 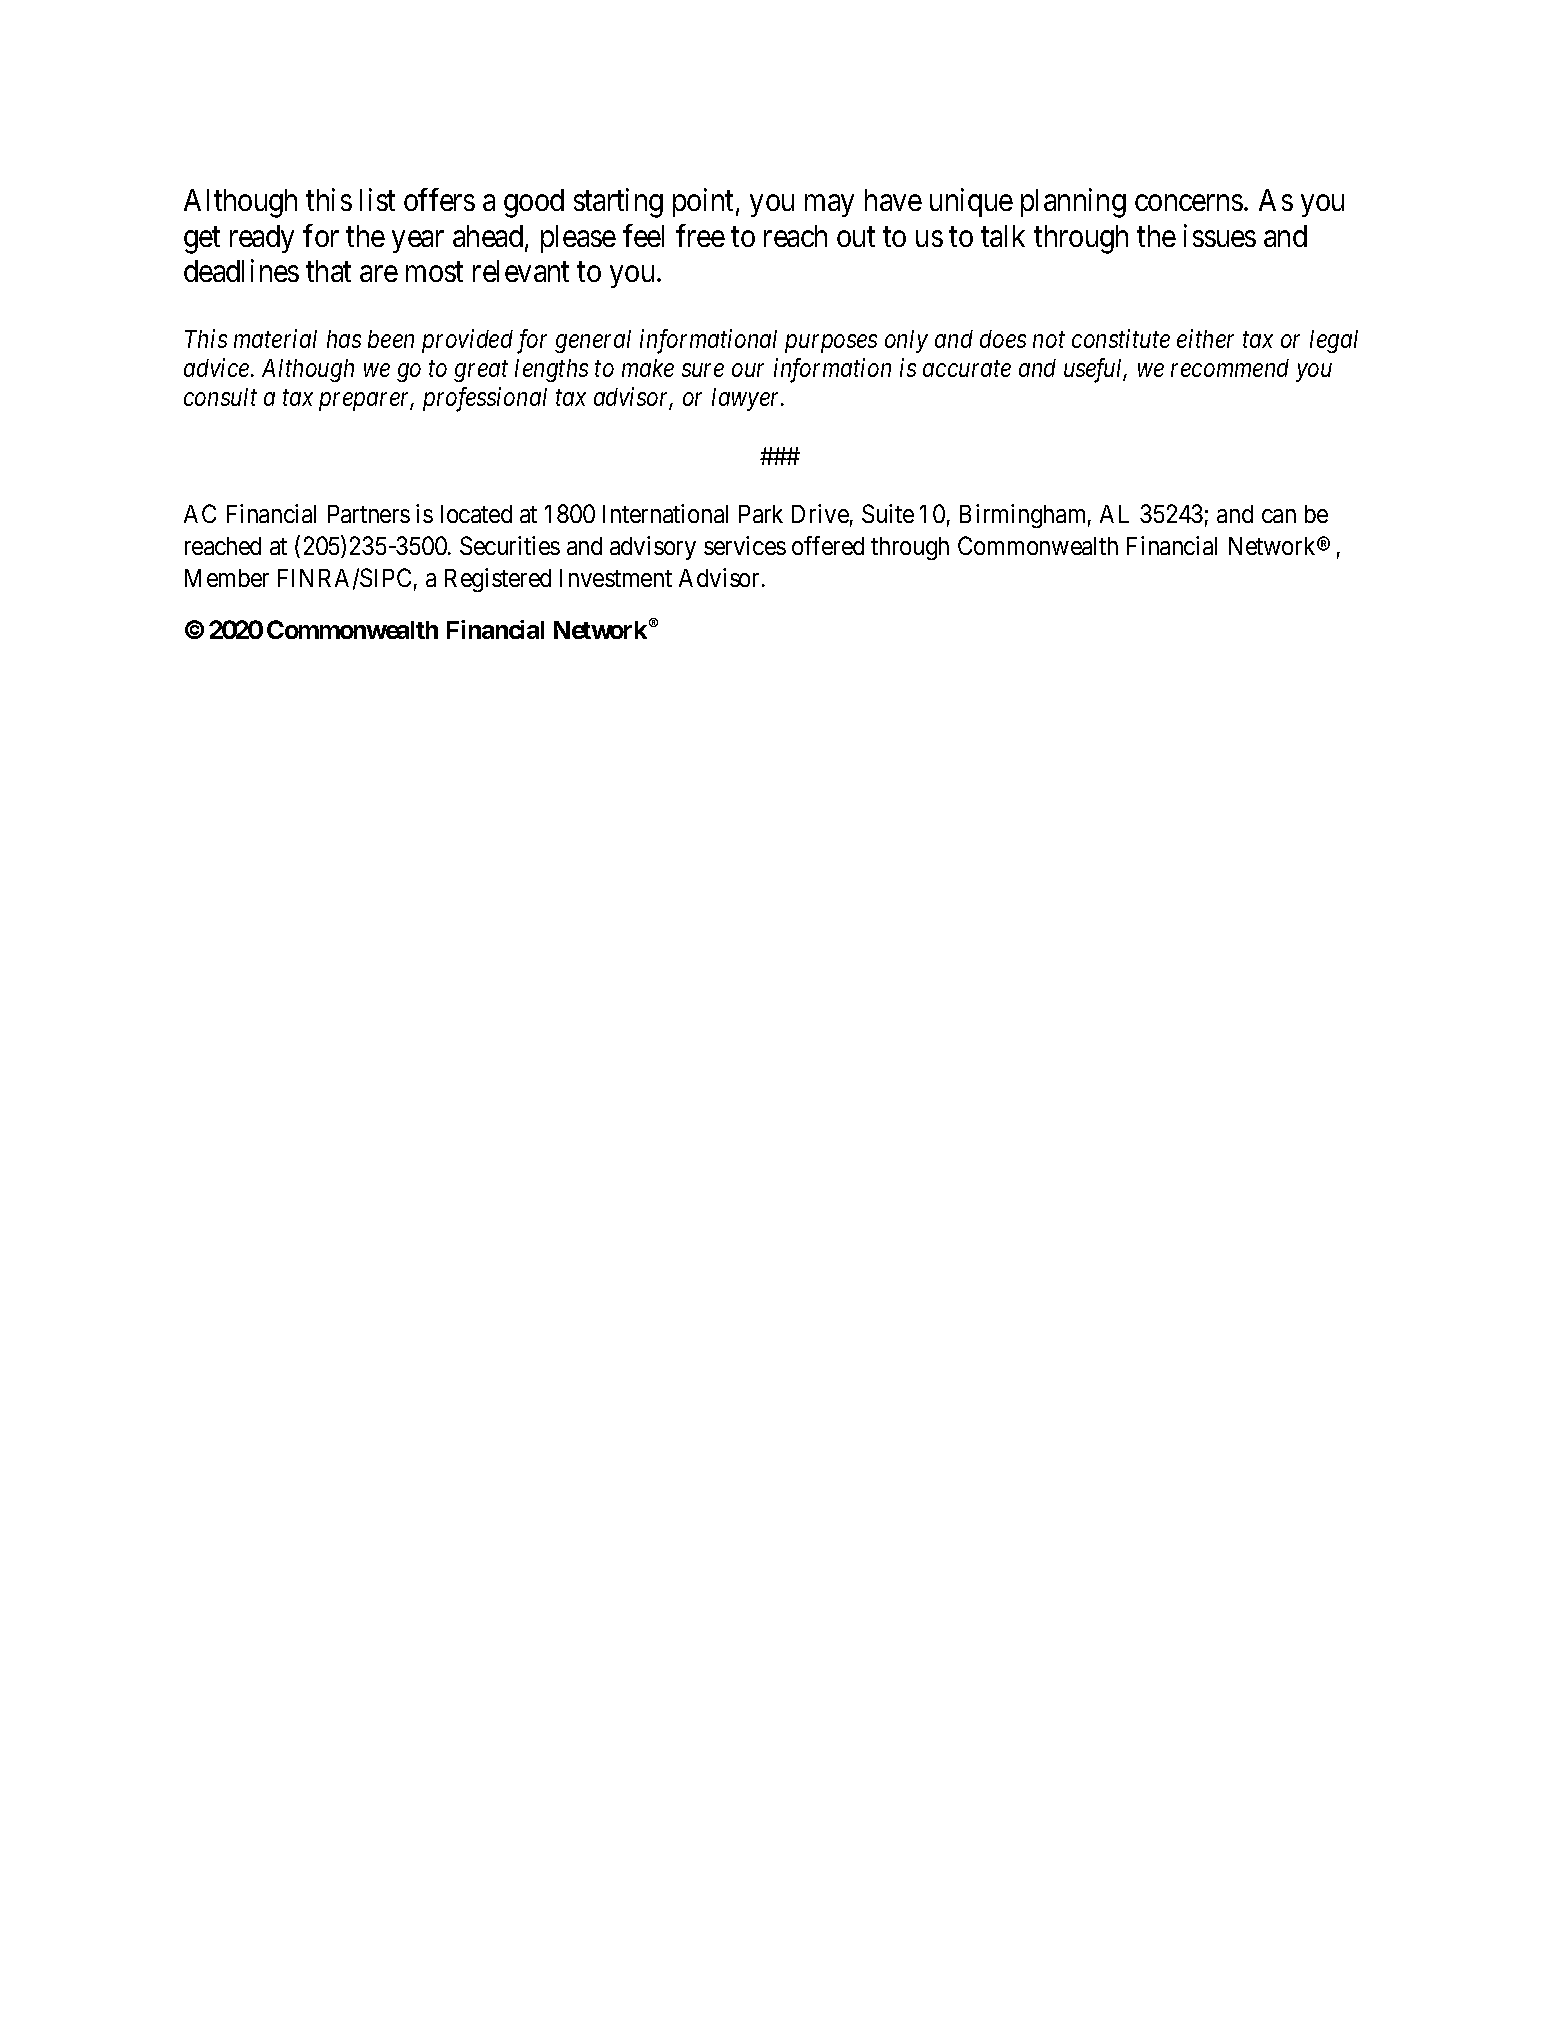 I want to click on may, so click(x=829, y=206).
